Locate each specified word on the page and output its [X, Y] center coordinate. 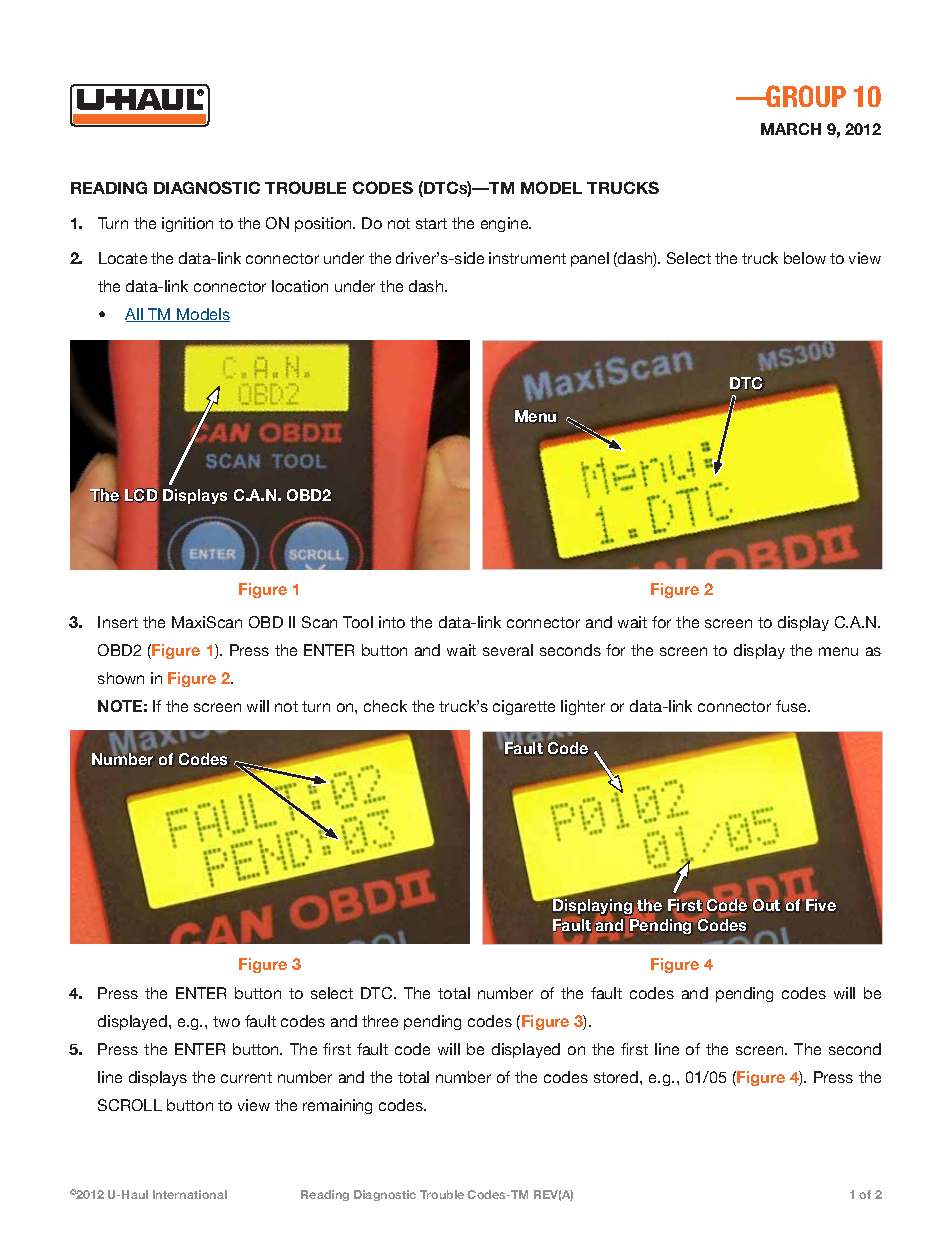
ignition [187, 224]
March [791, 129]
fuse [792, 706]
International [190, 1194]
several [508, 650]
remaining [337, 1106]
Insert [118, 622]
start [431, 223]
